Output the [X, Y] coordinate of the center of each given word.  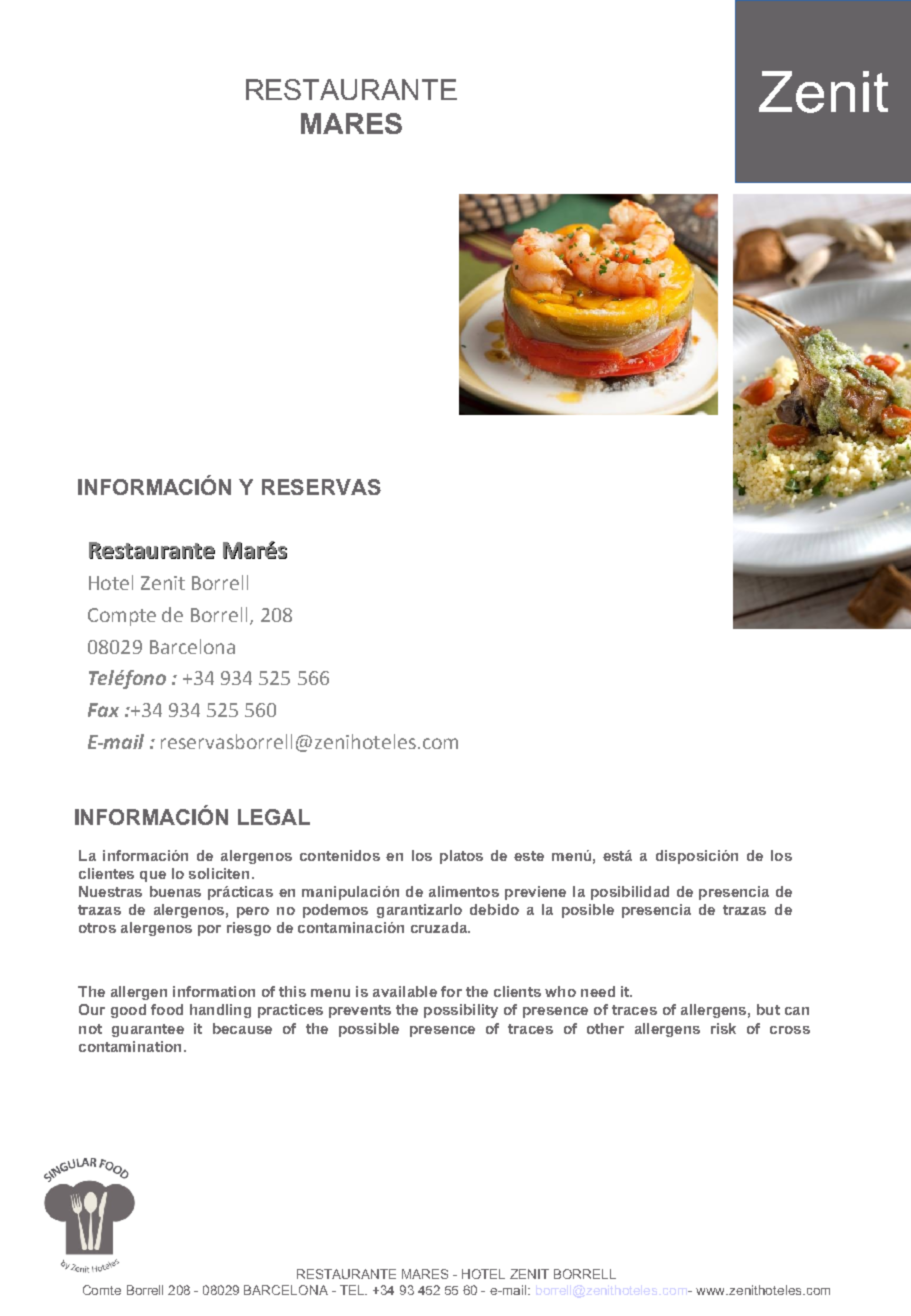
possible [369, 1030]
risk [723, 1028]
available [405, 991]
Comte [102, 1290]
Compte [122, 617]
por [209, 930]
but [768, 1009]
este [529, 856]
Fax [103, 710]
